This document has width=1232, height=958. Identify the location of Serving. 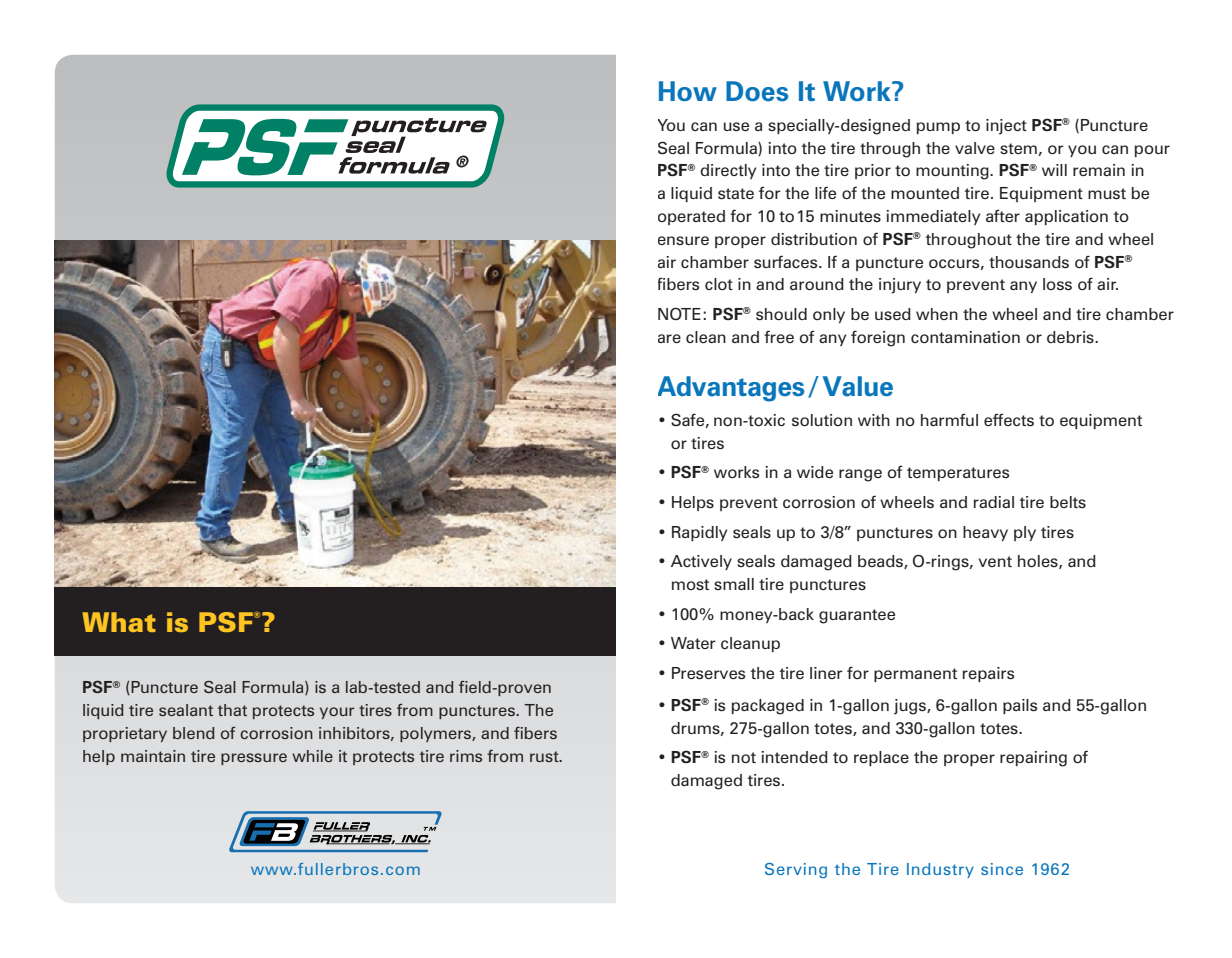
(796, 871).
